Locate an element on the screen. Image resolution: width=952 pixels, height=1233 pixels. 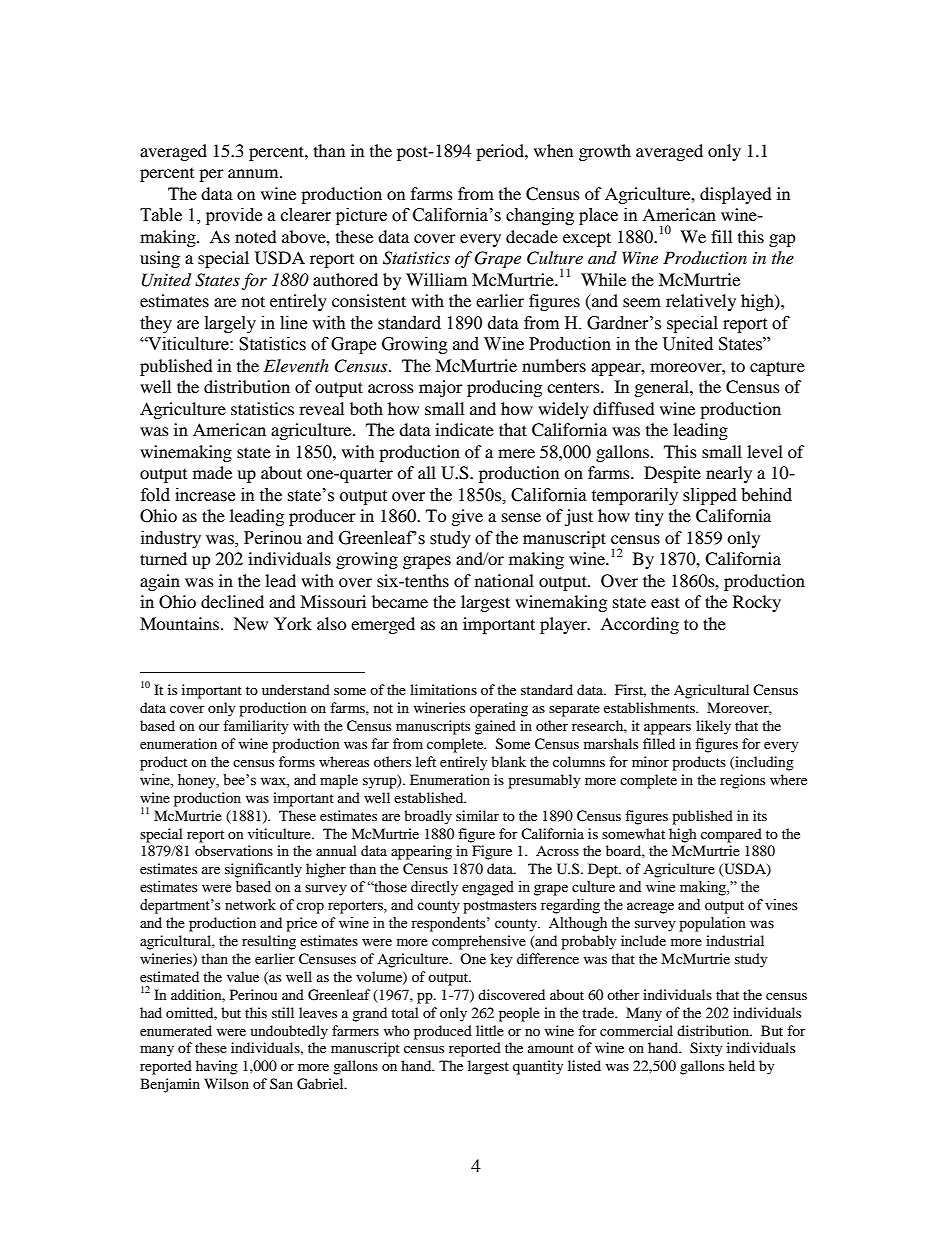
changing is located at coordinates (540, 216).
